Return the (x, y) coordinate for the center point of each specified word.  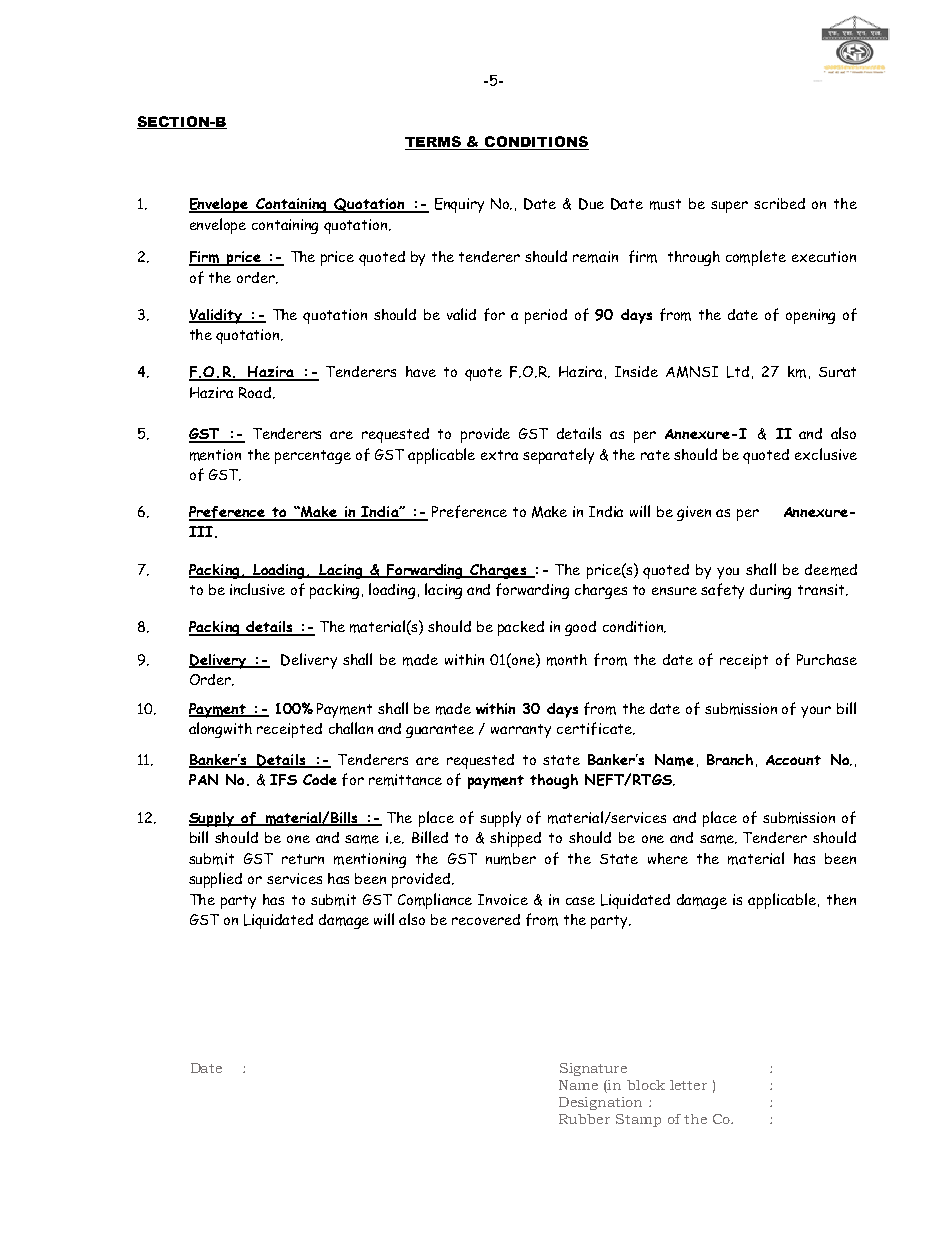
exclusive (826, 454)
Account (793, 760)
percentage (313, 457)
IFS (283, 780)
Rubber (584, 1119)
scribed (779, 203)
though (554, 781)
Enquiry (459, 205)
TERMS (434, 143)
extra (499, 455)
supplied (215, 880)
